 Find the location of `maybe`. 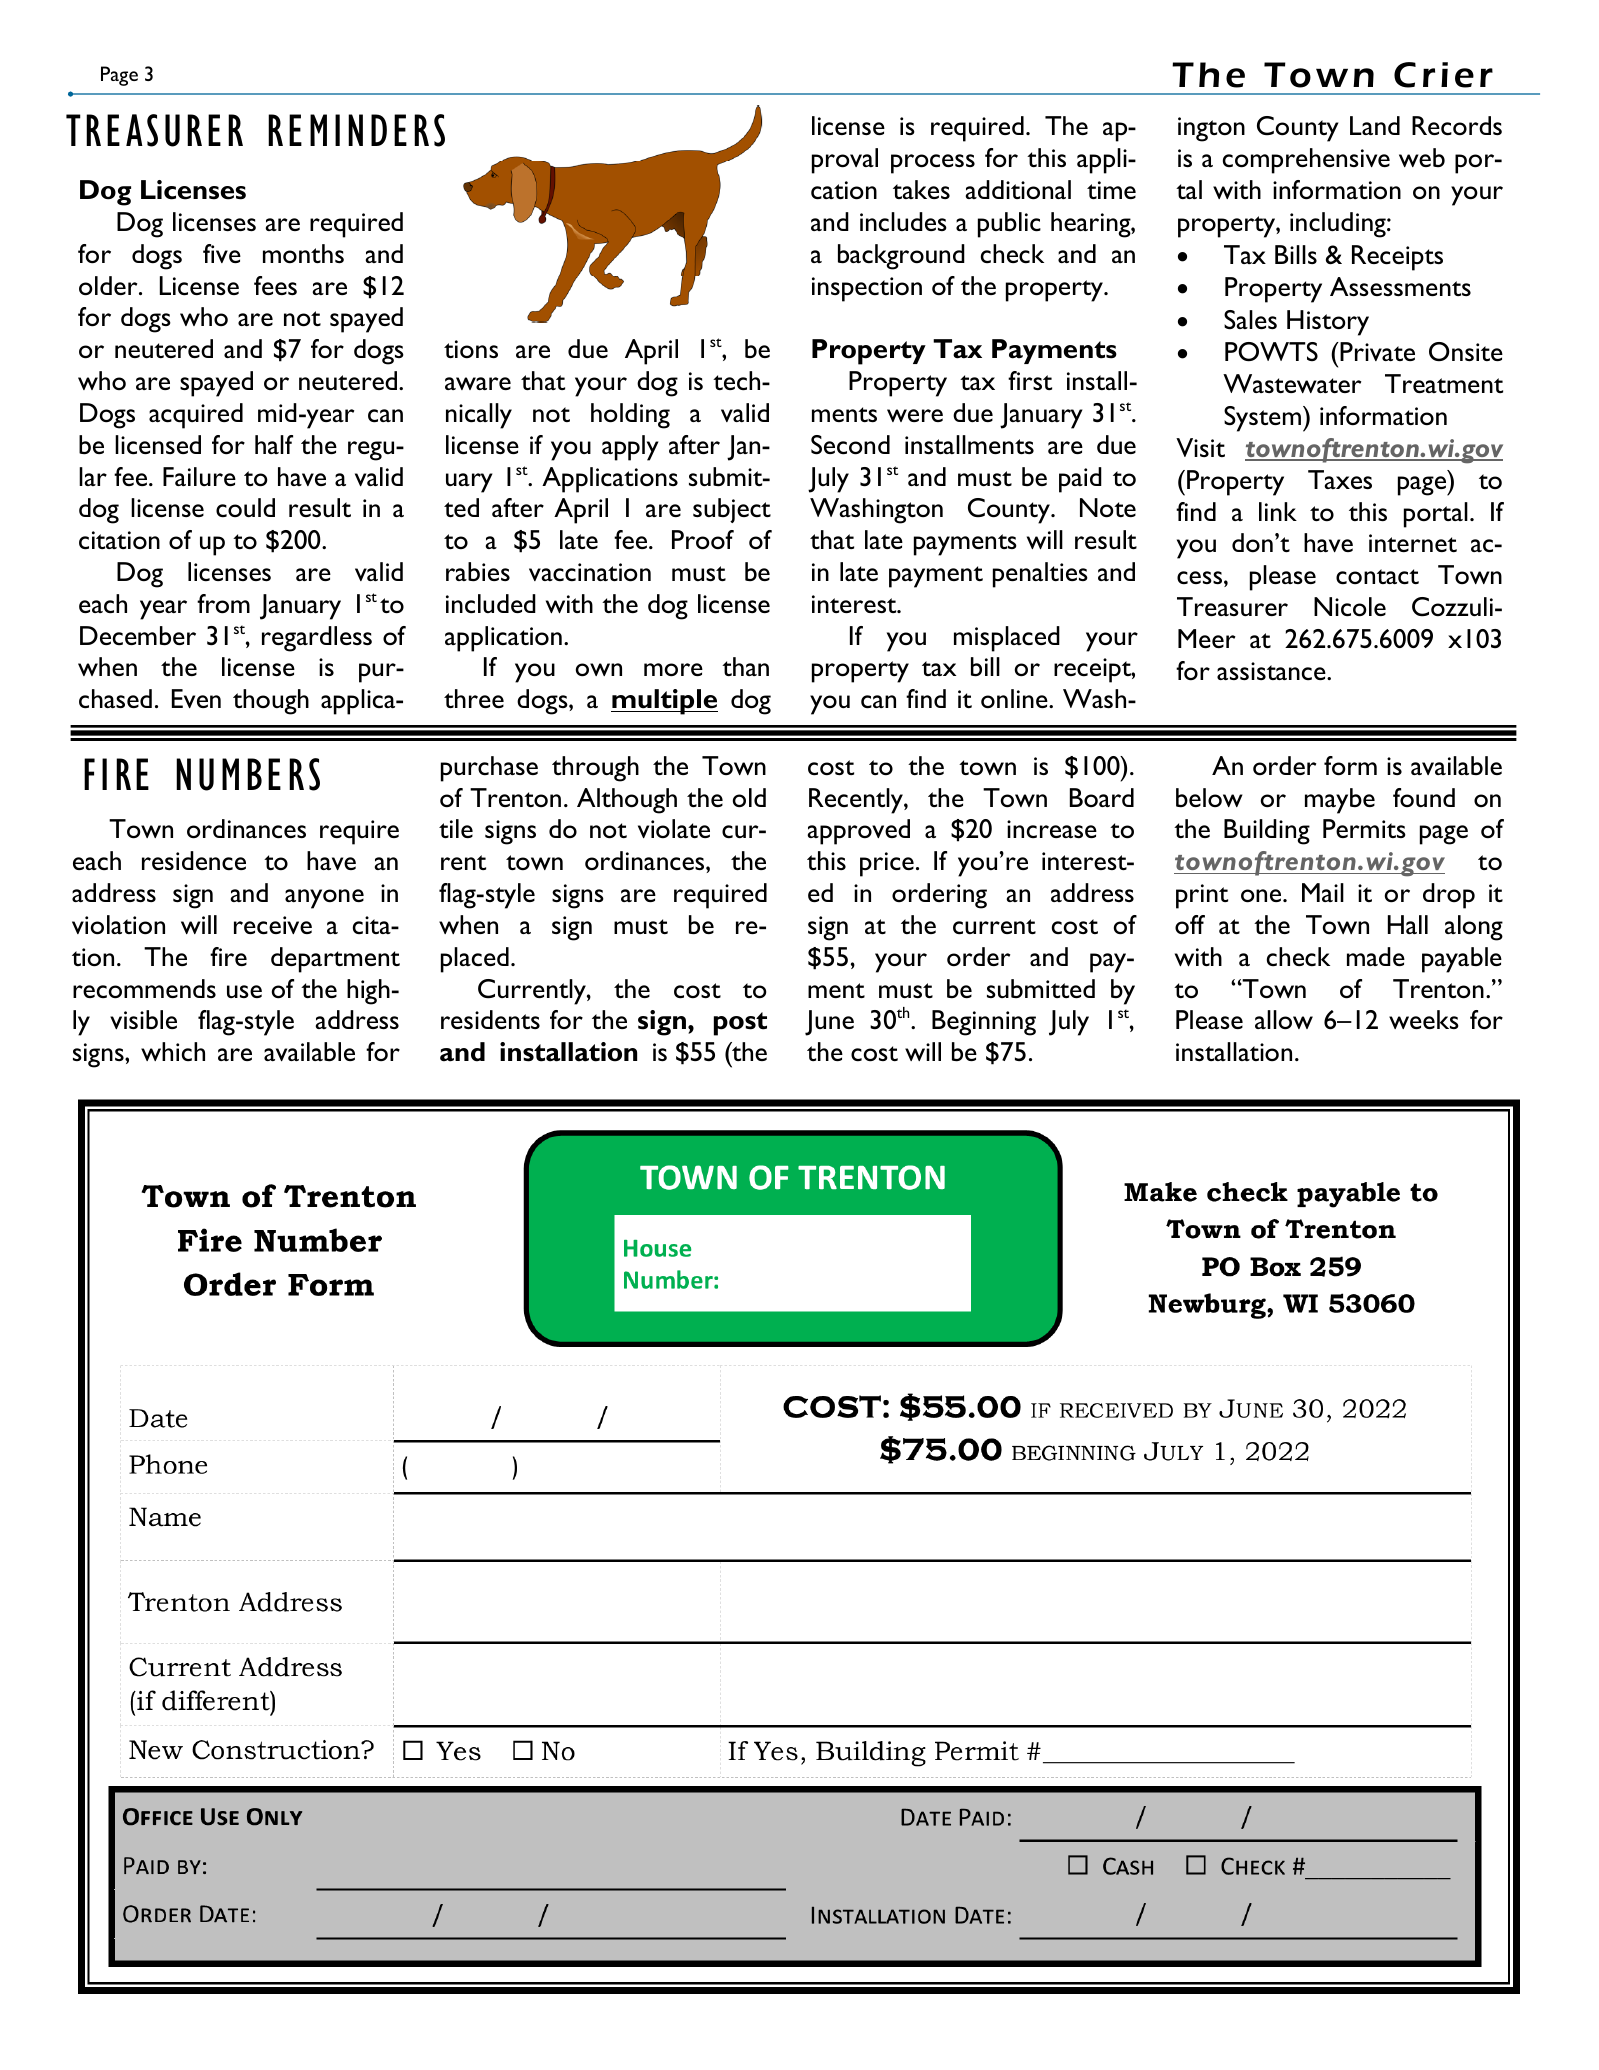

maybe is located at coordinates (1340, 801).
